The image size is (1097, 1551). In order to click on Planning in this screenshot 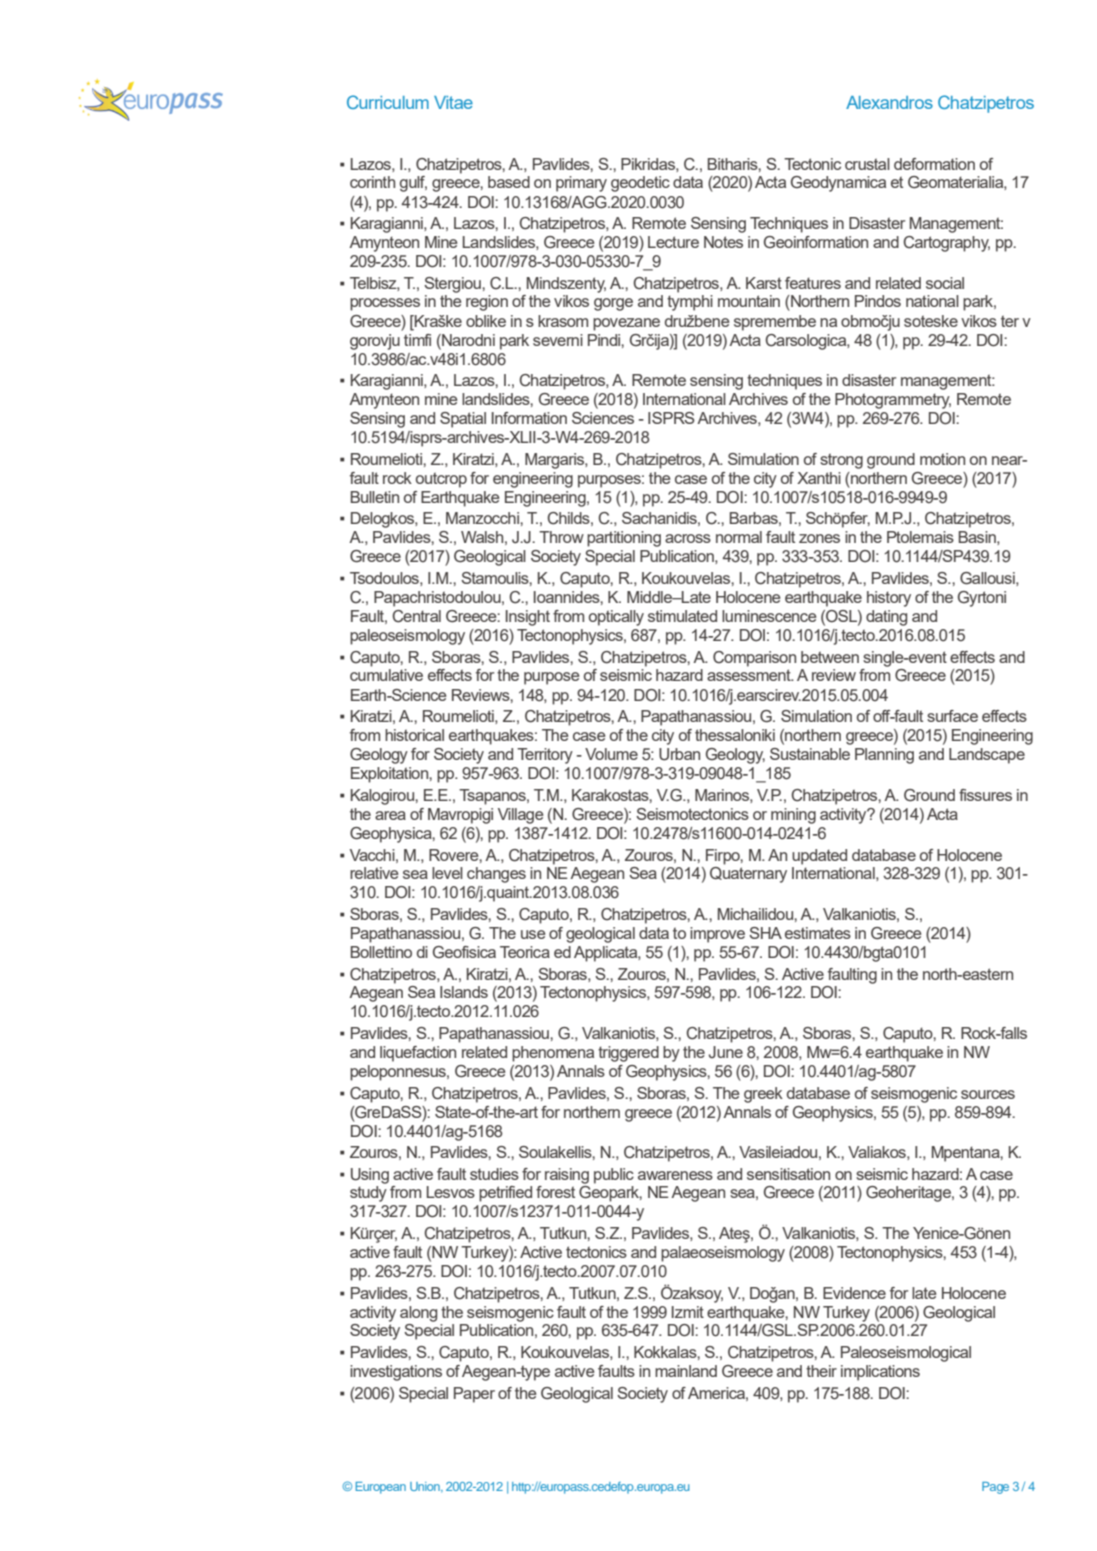, I will do `click(884, 756)`.
